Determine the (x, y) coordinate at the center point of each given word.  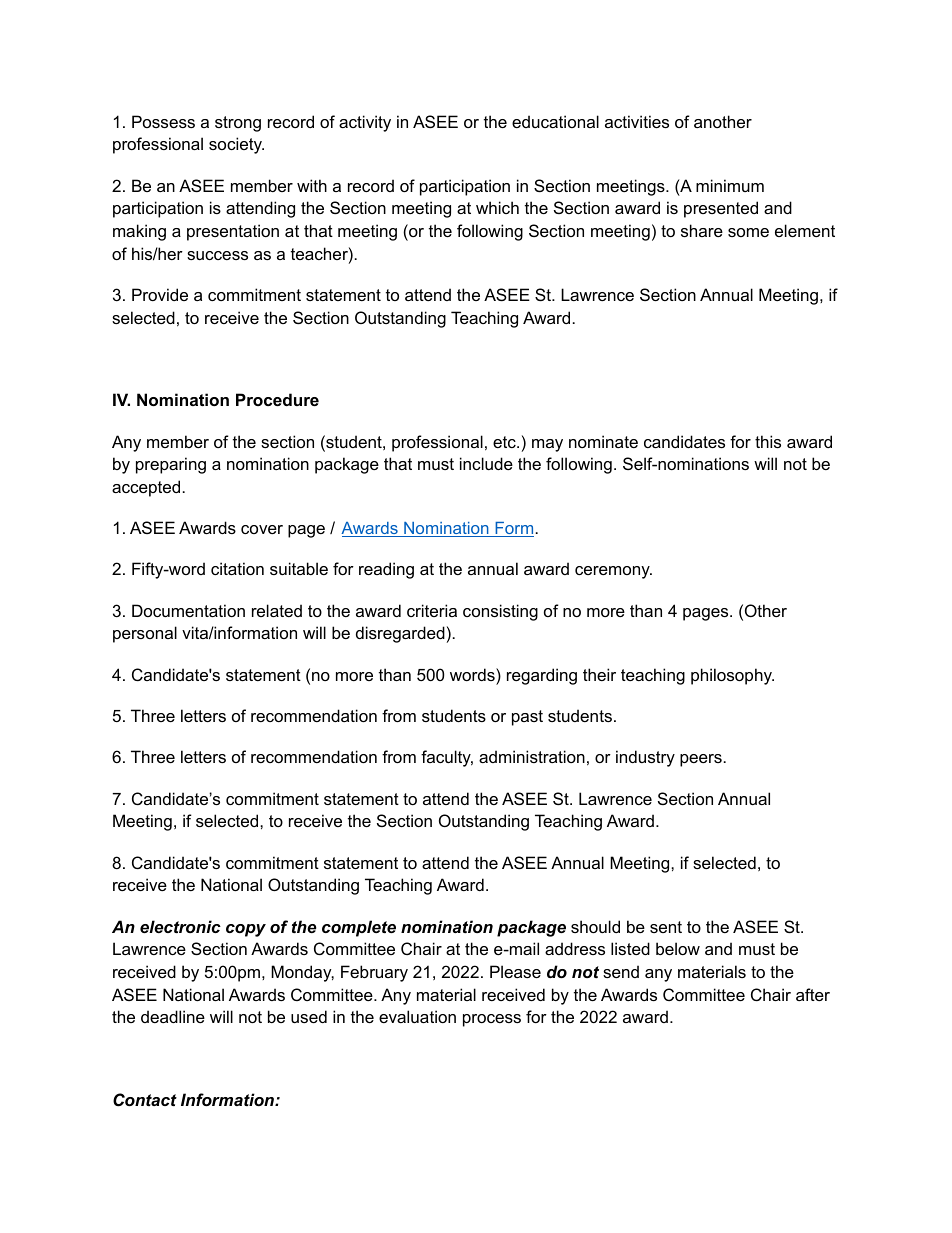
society (236, 145)
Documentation (188, 610)
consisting (500, 612)
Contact (145, 1100)
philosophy (732, 676)
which (497, 207)
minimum (730, 185)
